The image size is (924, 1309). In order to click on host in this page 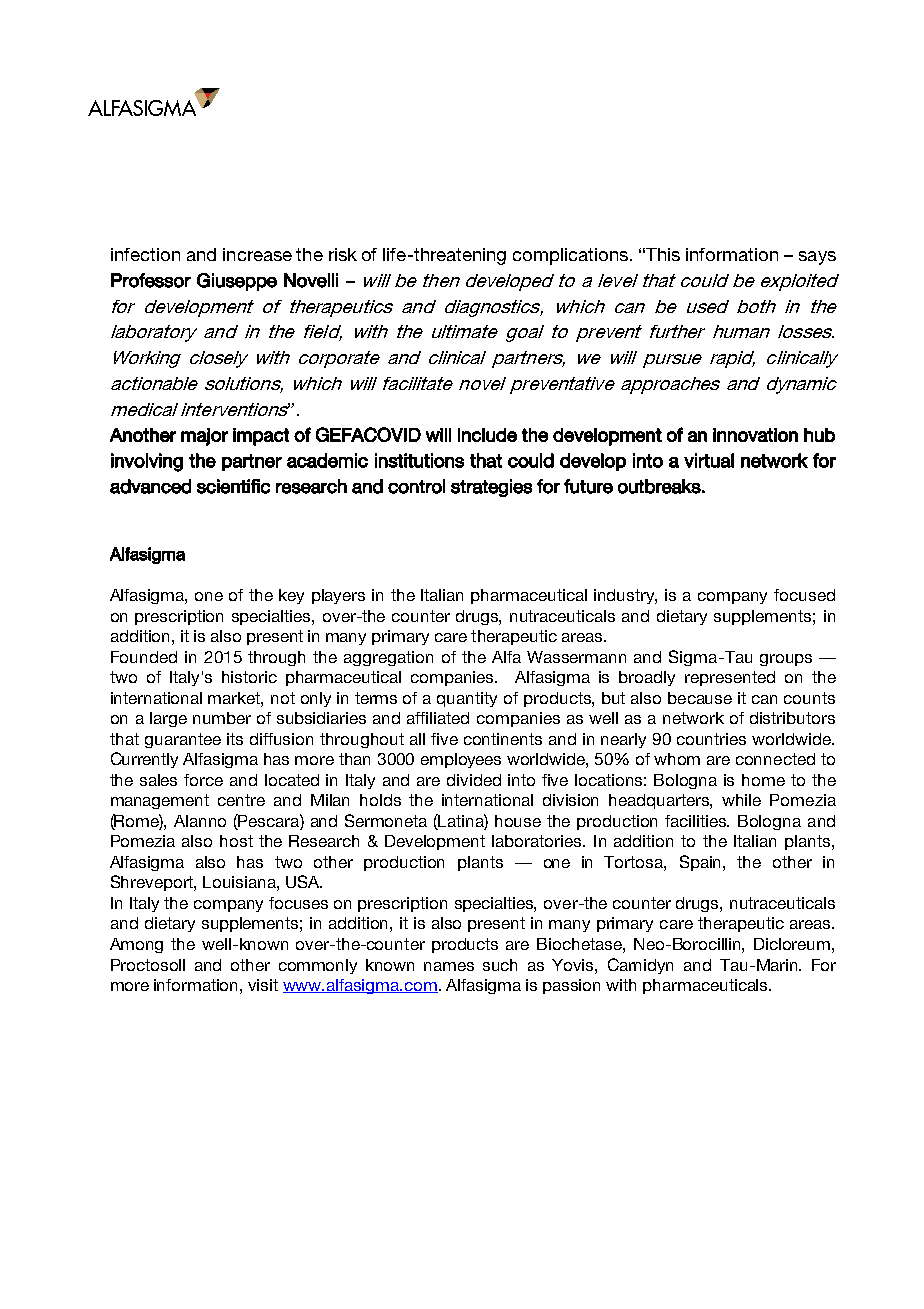, I will do `click(236, 841)`.
